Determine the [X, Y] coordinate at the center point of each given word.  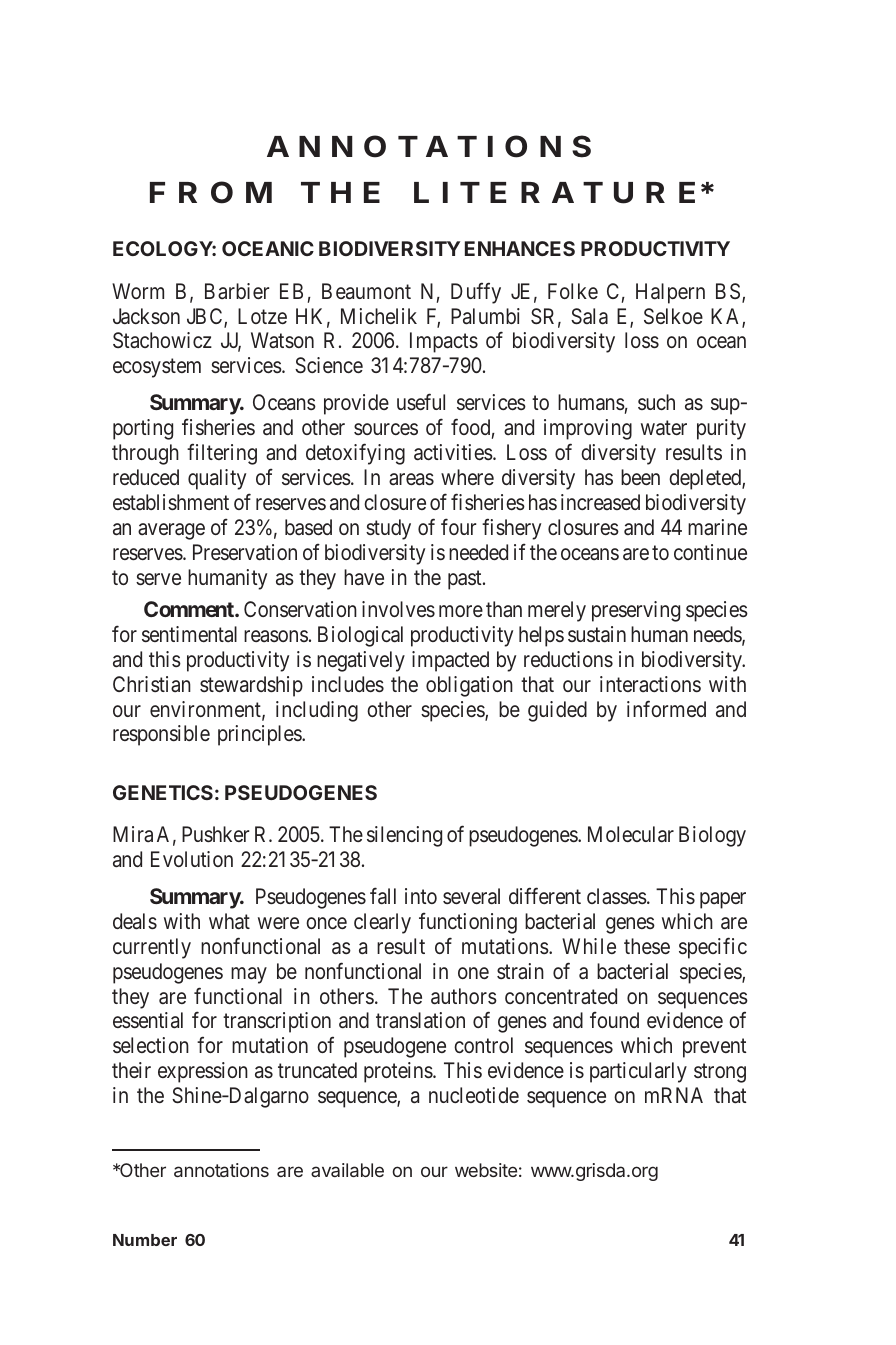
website [486, 1170]
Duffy [476, 293]
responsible [161, 735]
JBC [206, 317]
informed [666, 708]
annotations [221, 1170]
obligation [469, 686]
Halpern [670, 293]
